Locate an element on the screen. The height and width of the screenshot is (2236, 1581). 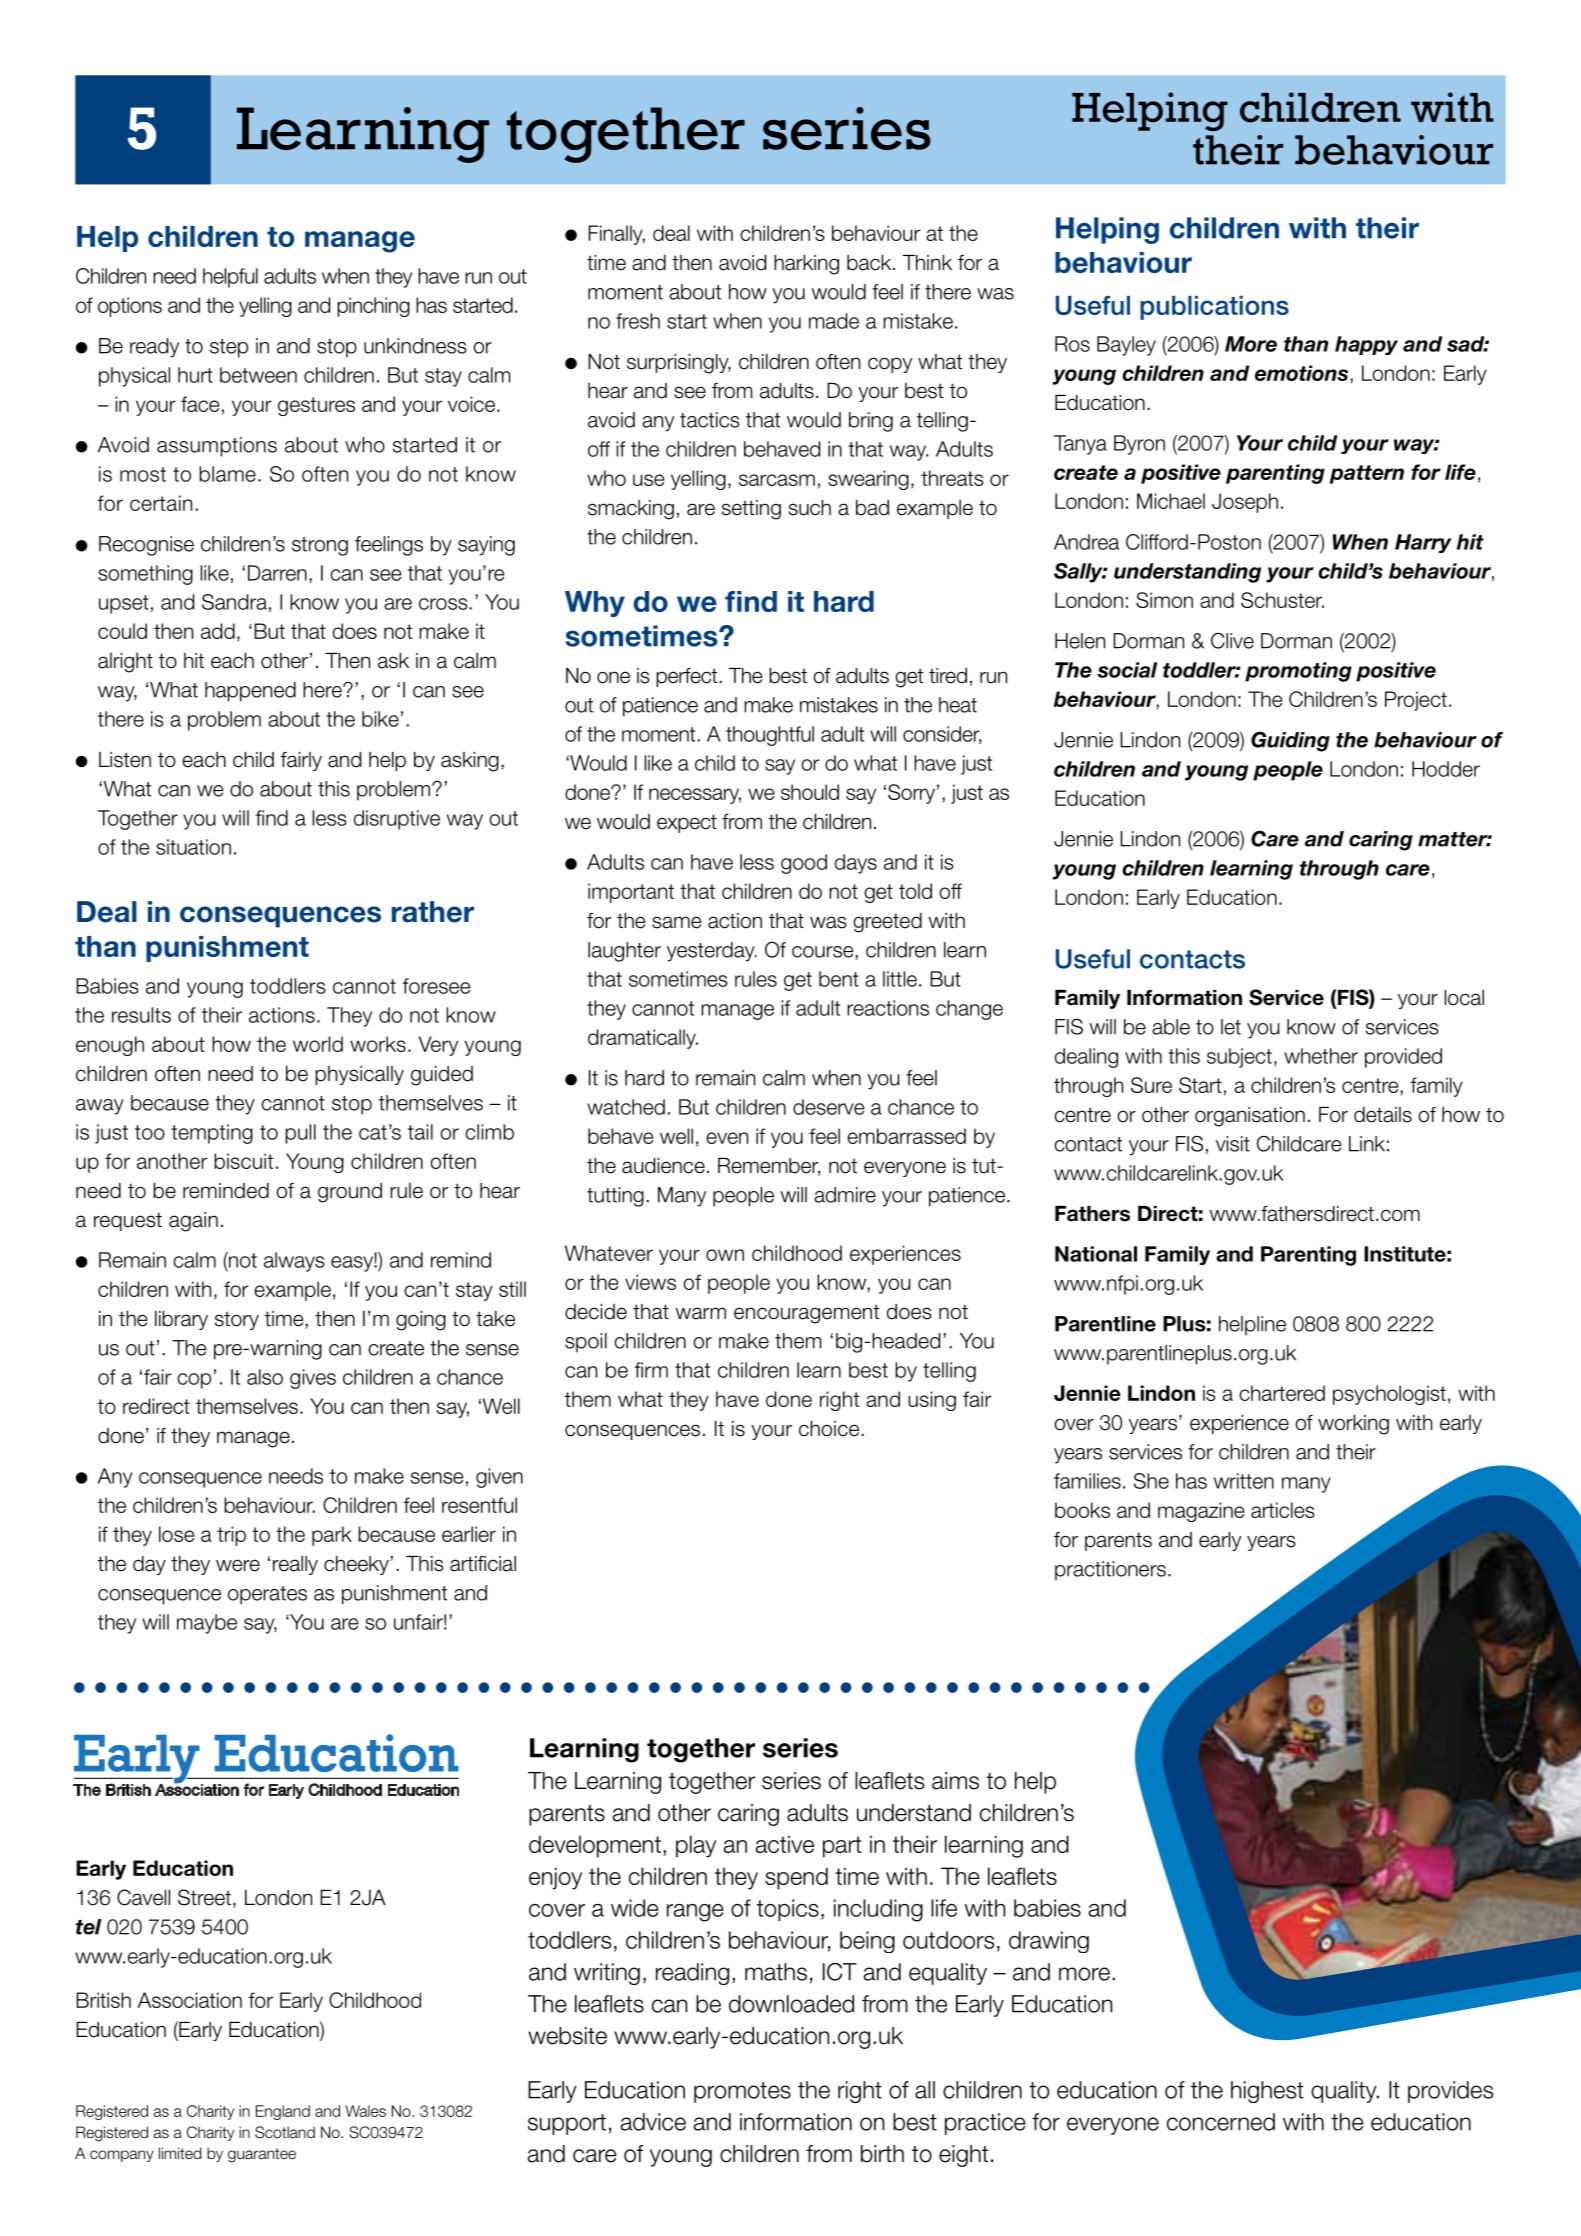
situation is located at coordinates (193, 847).
